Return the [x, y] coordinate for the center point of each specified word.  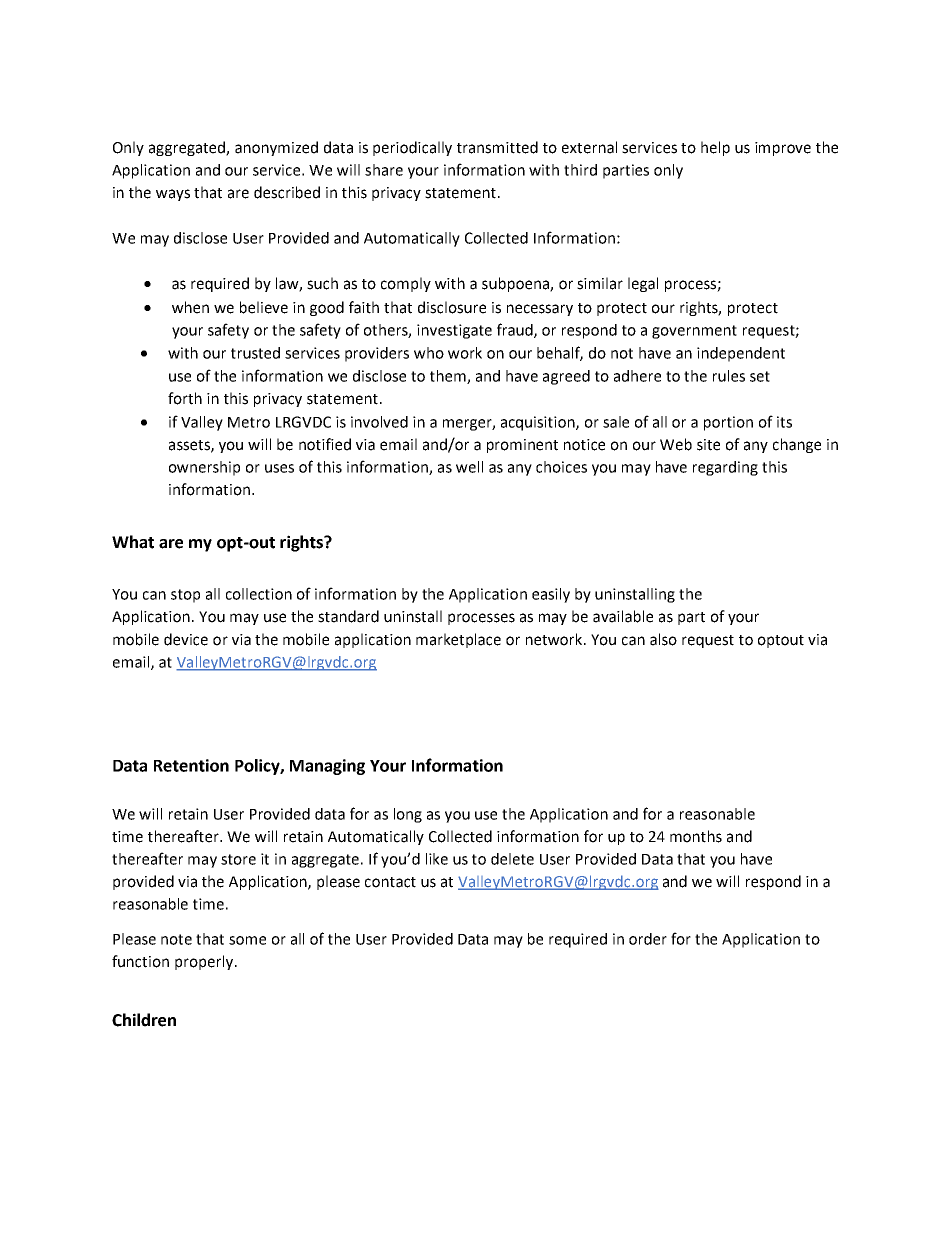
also [663, 639]
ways [173, 195]
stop [185, 596]
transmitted [497, 147]
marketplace [458, 640]
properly [204, 962]
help [715, 148]
